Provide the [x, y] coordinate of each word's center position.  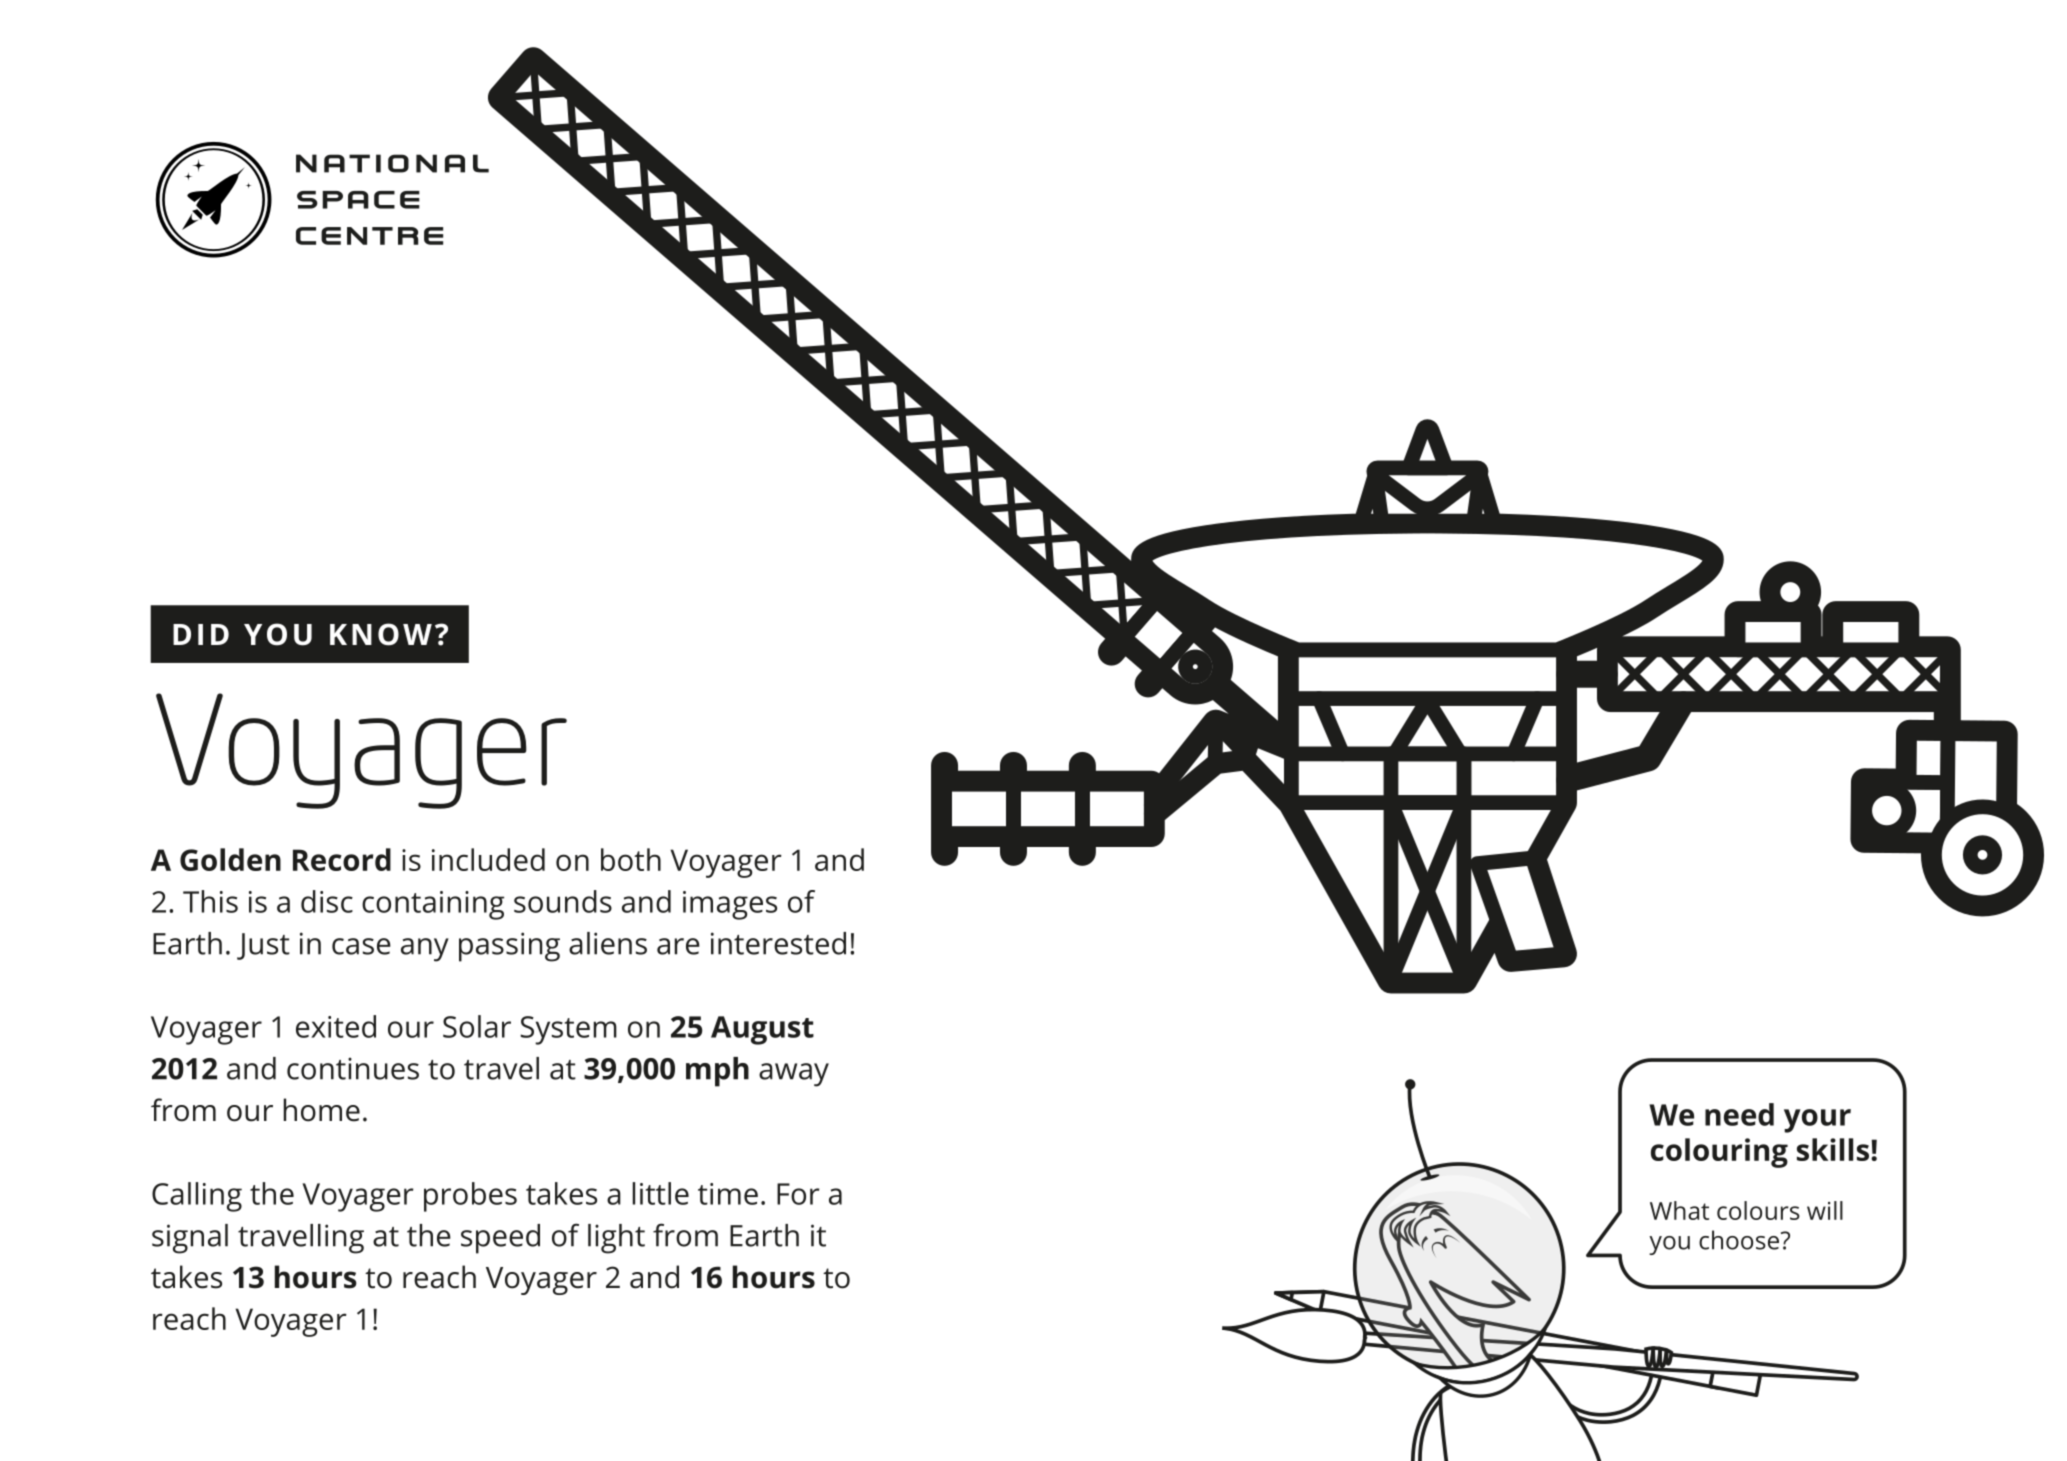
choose [1739, 1240]
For [798, 1194]
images [730, 905]
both [631, 859]
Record [342, 859]
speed [500, 1239]
